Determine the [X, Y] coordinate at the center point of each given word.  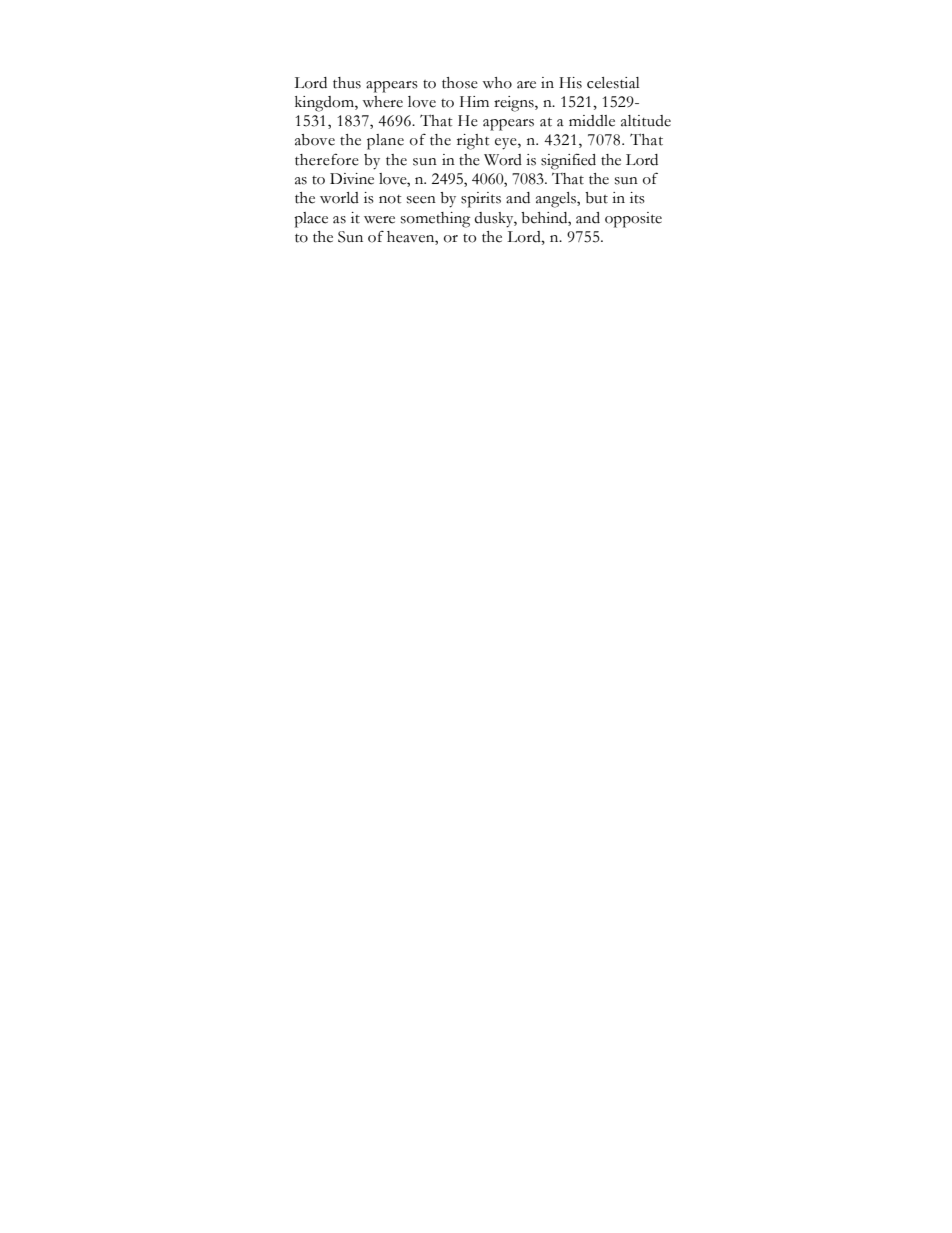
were [379, 220]
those [460, 83]
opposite [633, 220]
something [435, 220]
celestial [613, 83]
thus [347, 83]
